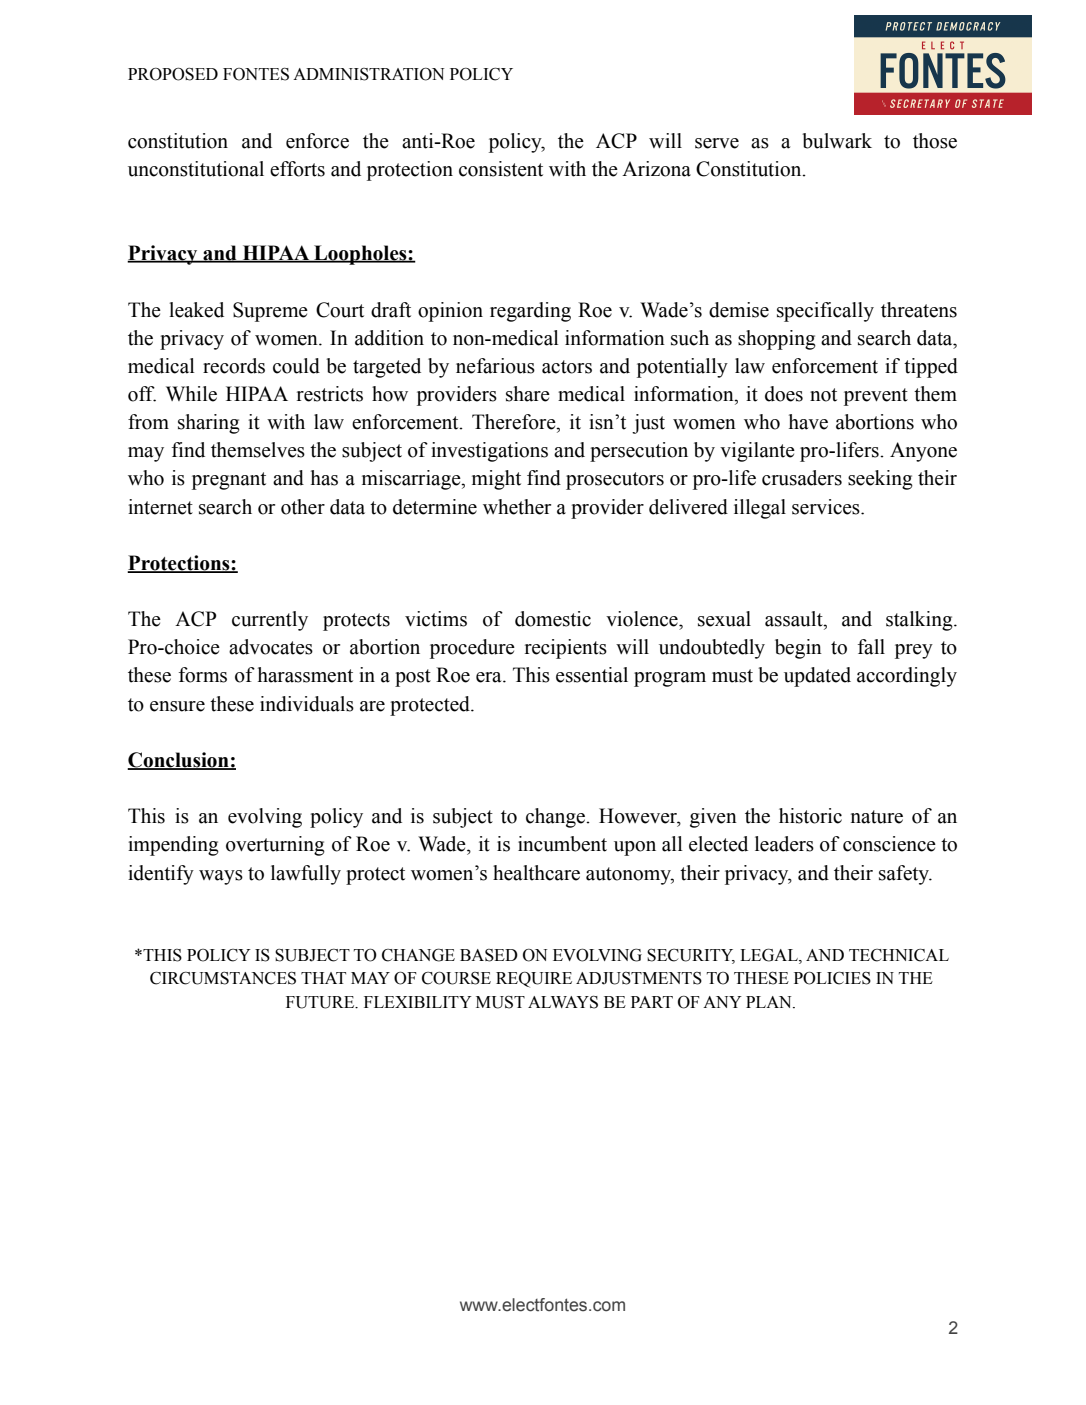  Describe the element at coordinates (837, 141) in the screenshot. I see `bulwark` at that location.
